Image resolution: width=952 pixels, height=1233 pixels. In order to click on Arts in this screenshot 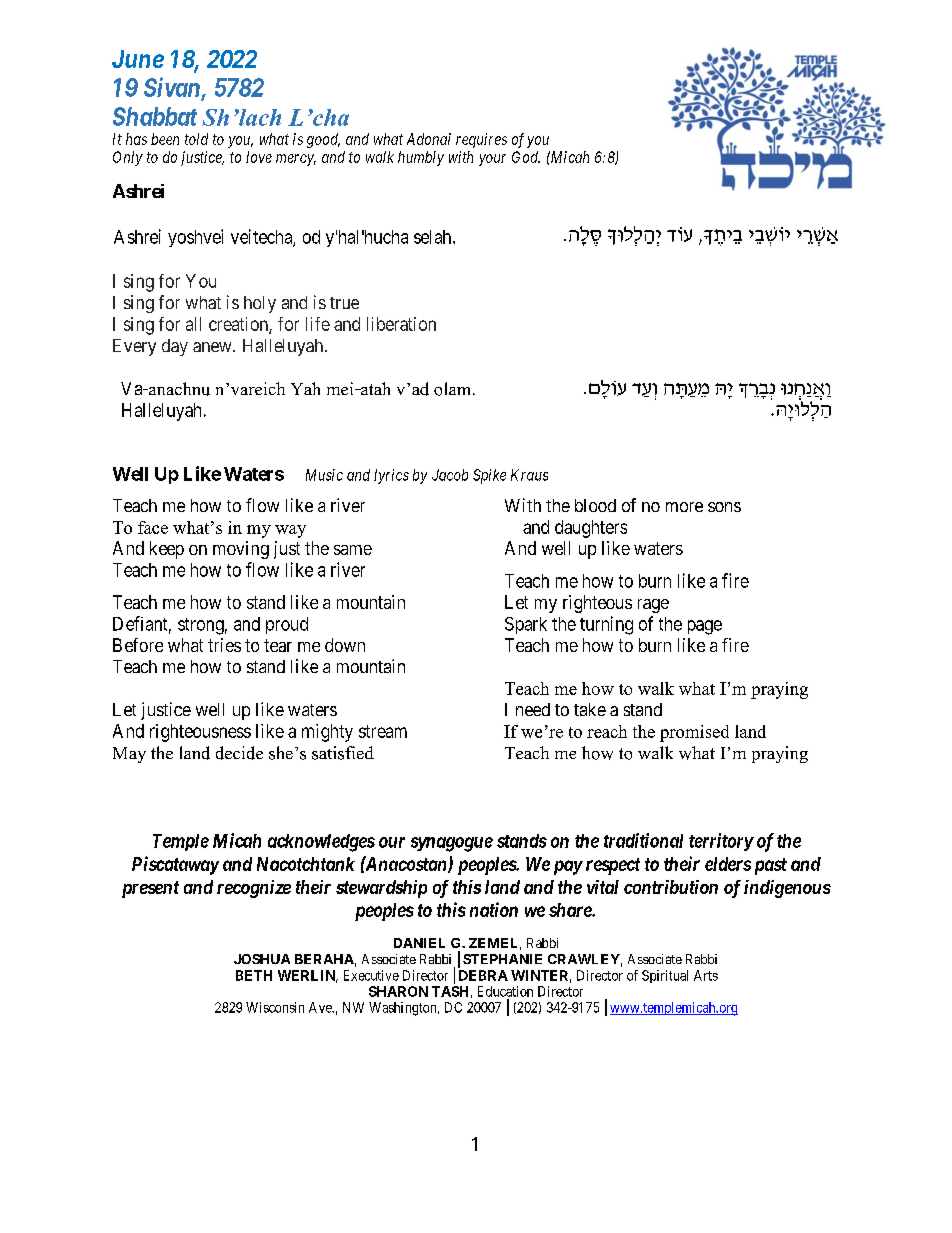, I will do `click(706, 975)`.
